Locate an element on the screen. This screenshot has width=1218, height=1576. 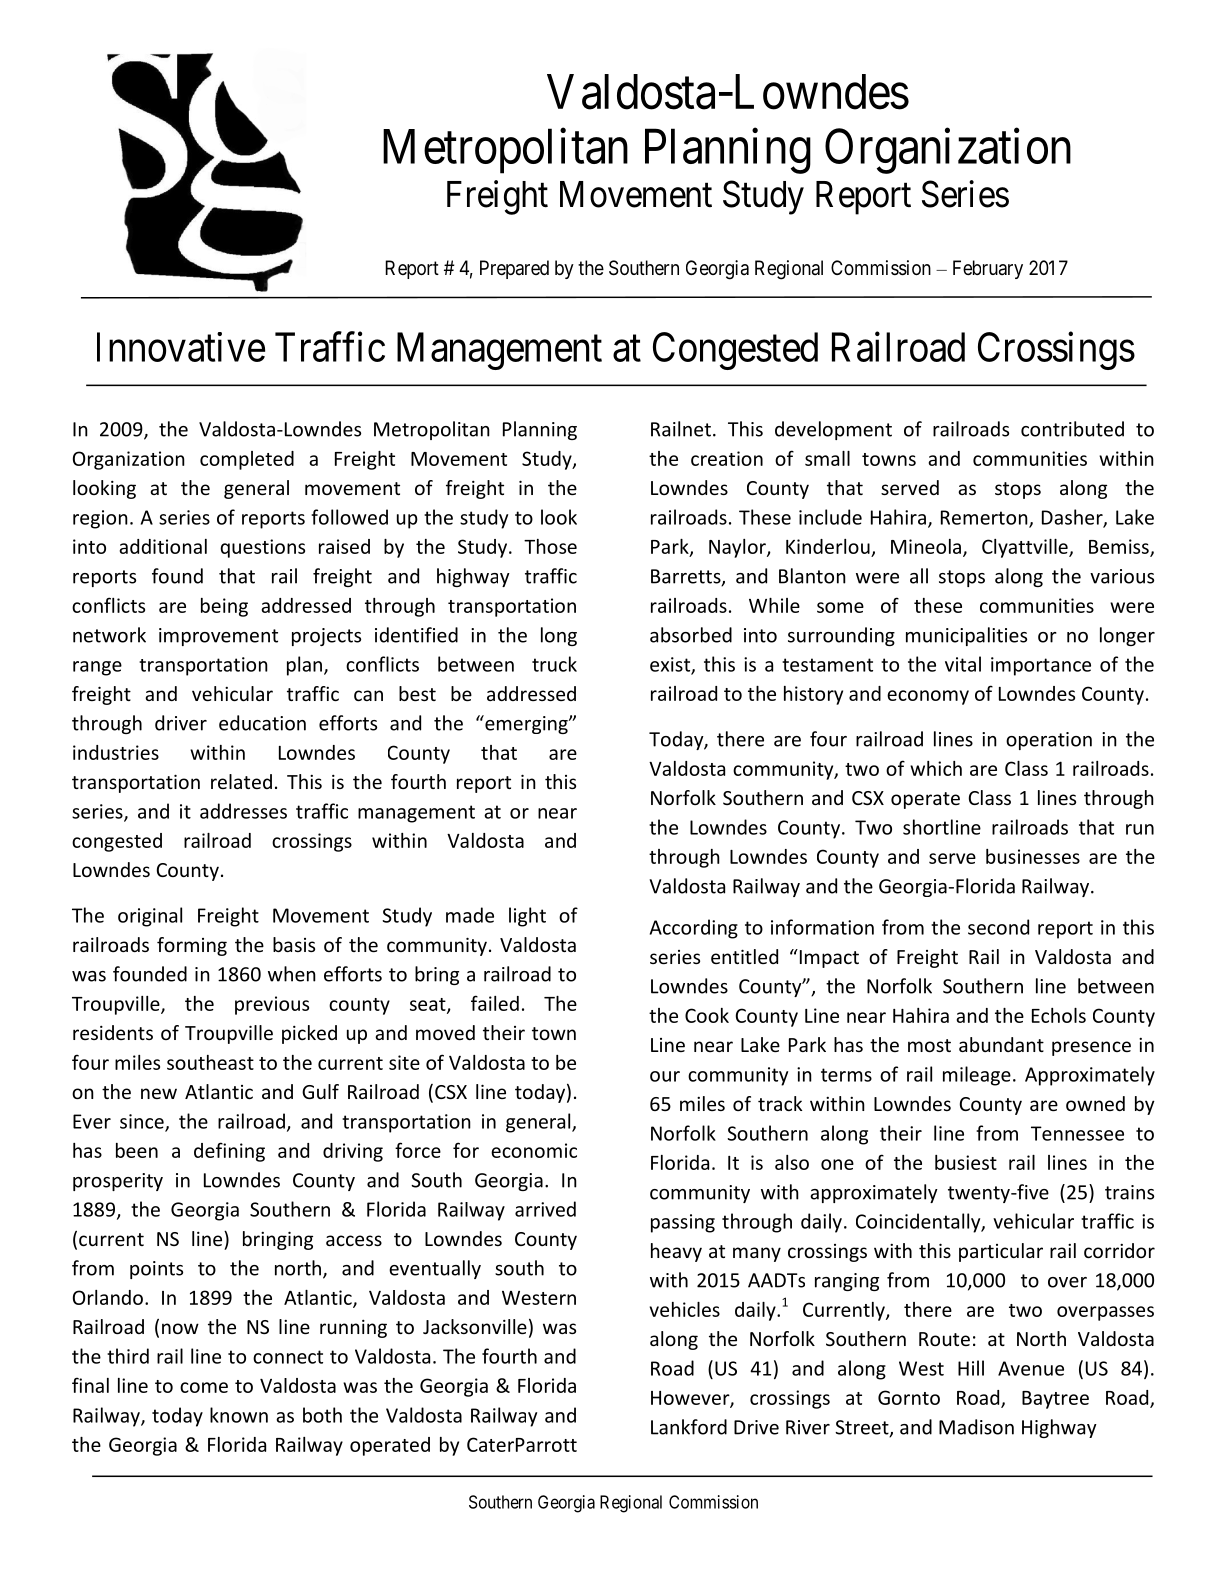
education is located at coordinates (262, 723).
